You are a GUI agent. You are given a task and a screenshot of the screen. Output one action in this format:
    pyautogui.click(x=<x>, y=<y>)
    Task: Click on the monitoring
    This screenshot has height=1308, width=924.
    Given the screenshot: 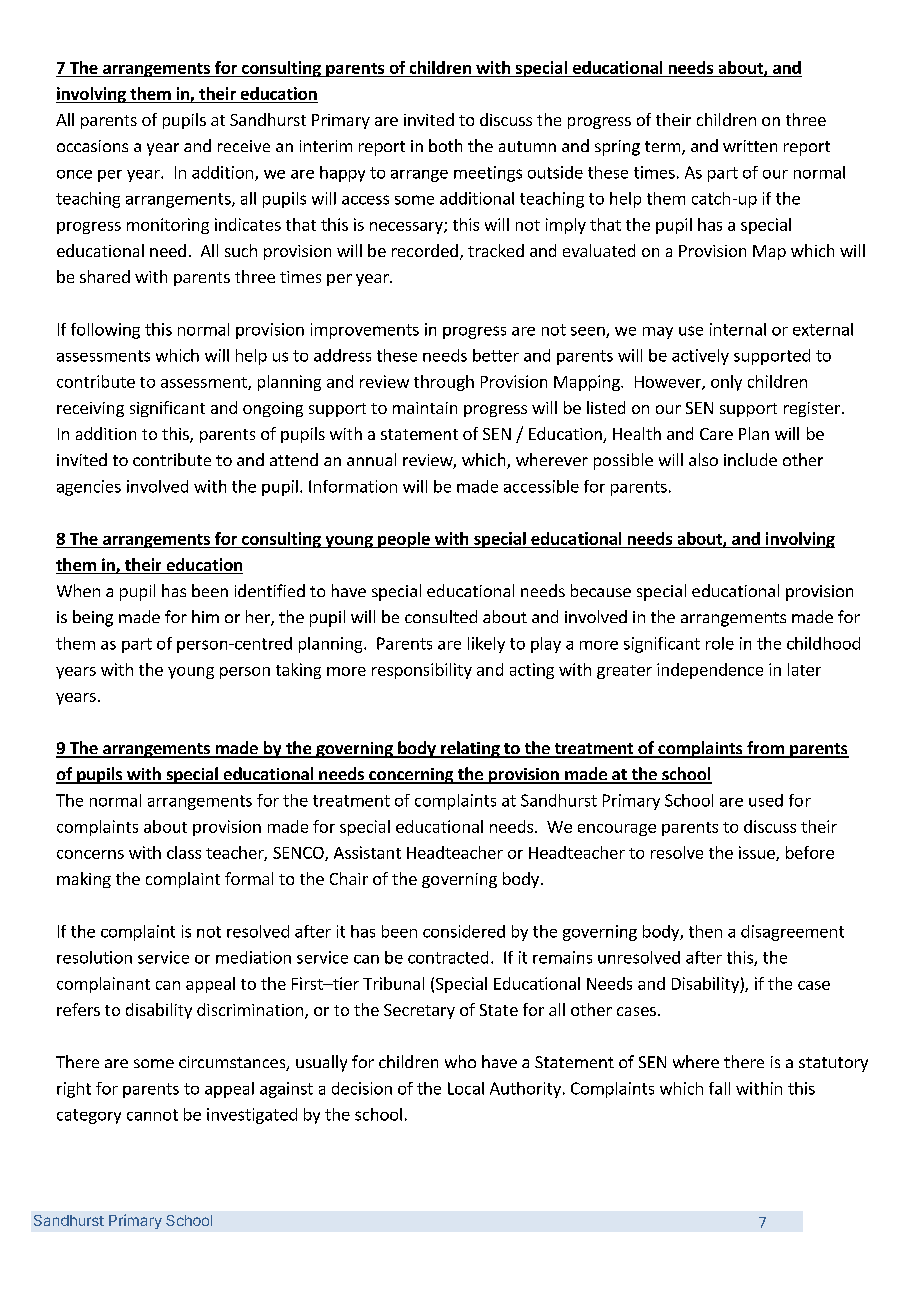 What is the action you would take?
    pyautogui.click(x=168, y=226)
